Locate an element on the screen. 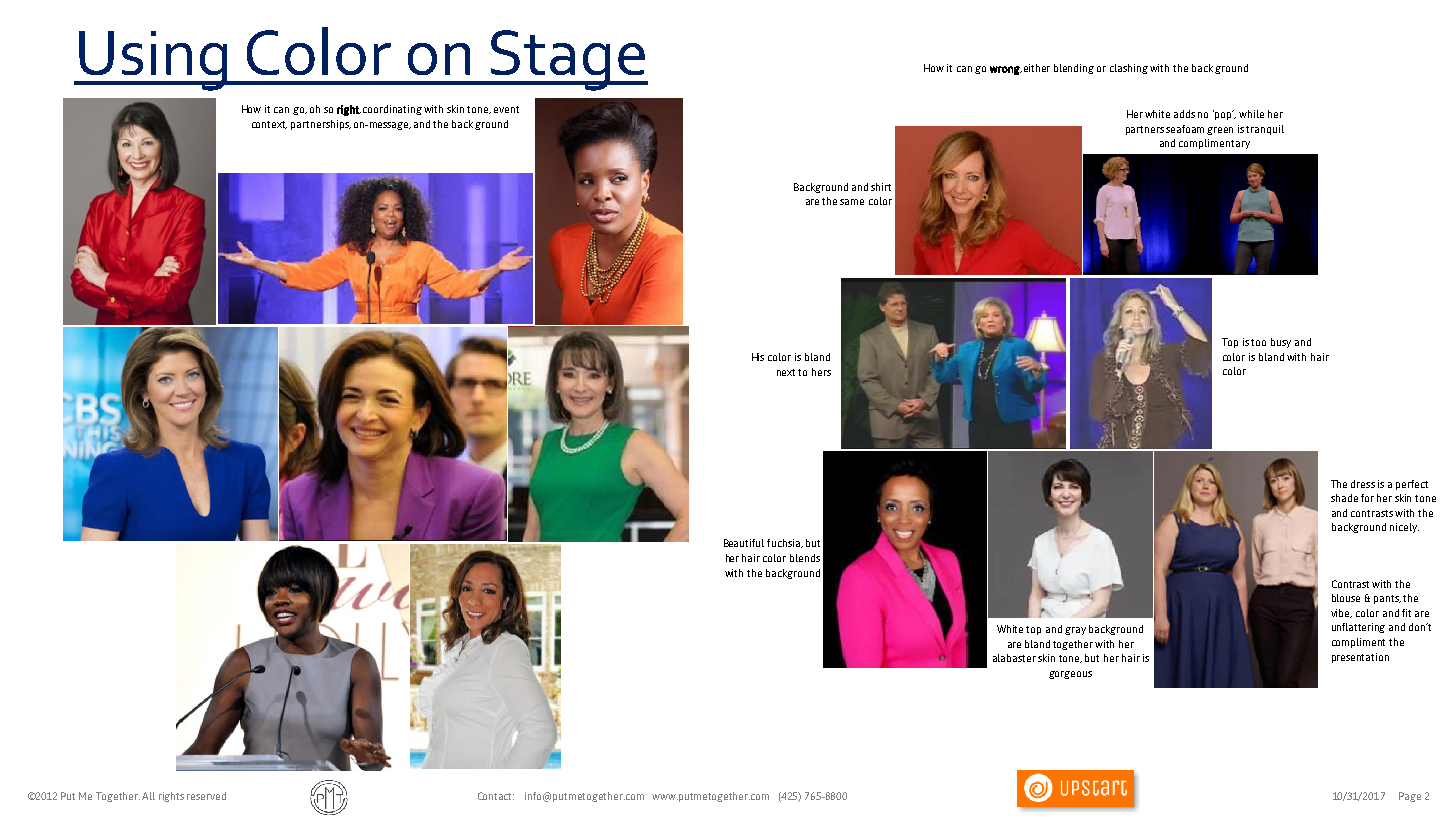 This screenshot has height=819, width=1456. next is located at coordinates (786, 372).
